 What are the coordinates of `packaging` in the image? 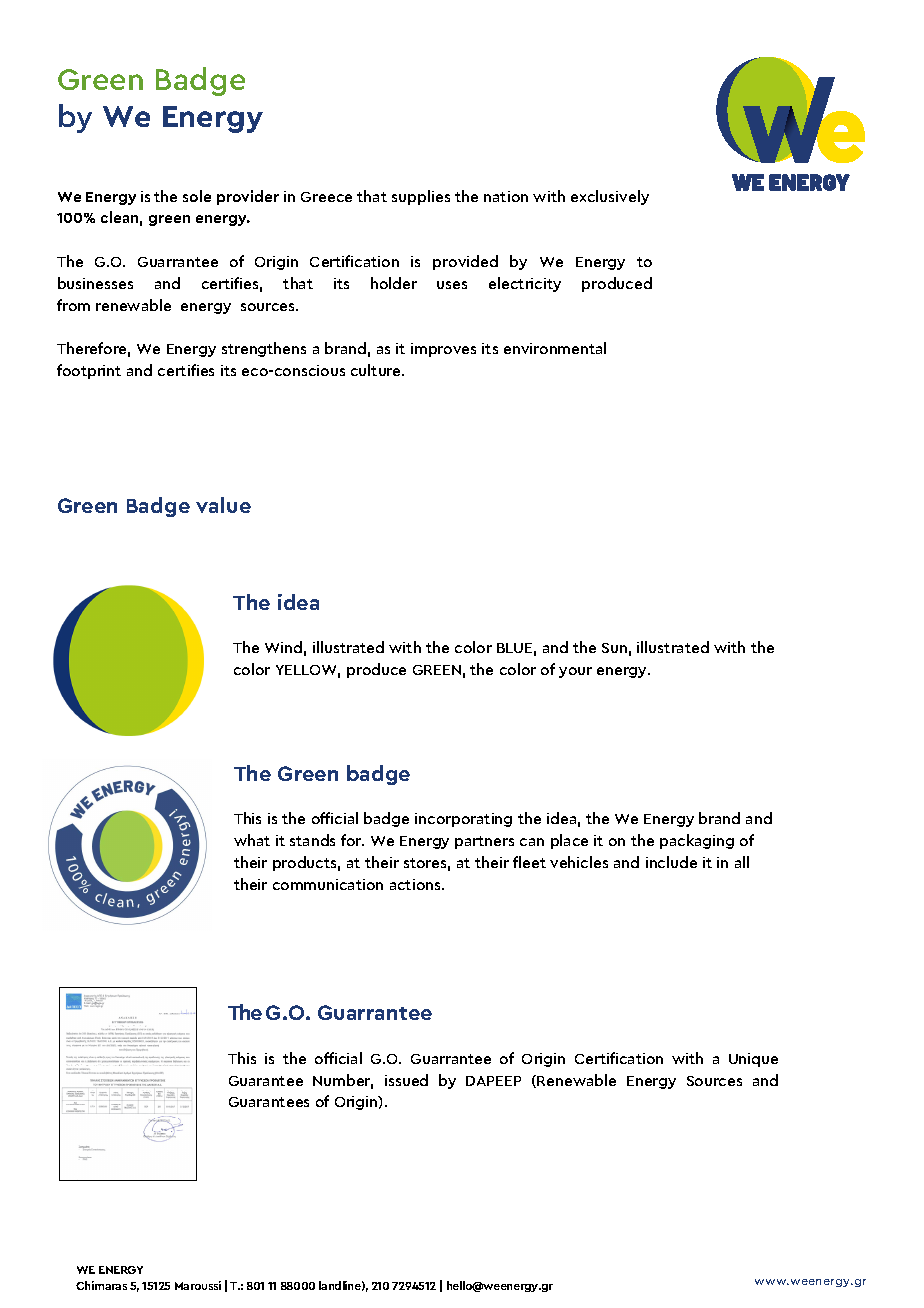 It's located at (697, 841).
